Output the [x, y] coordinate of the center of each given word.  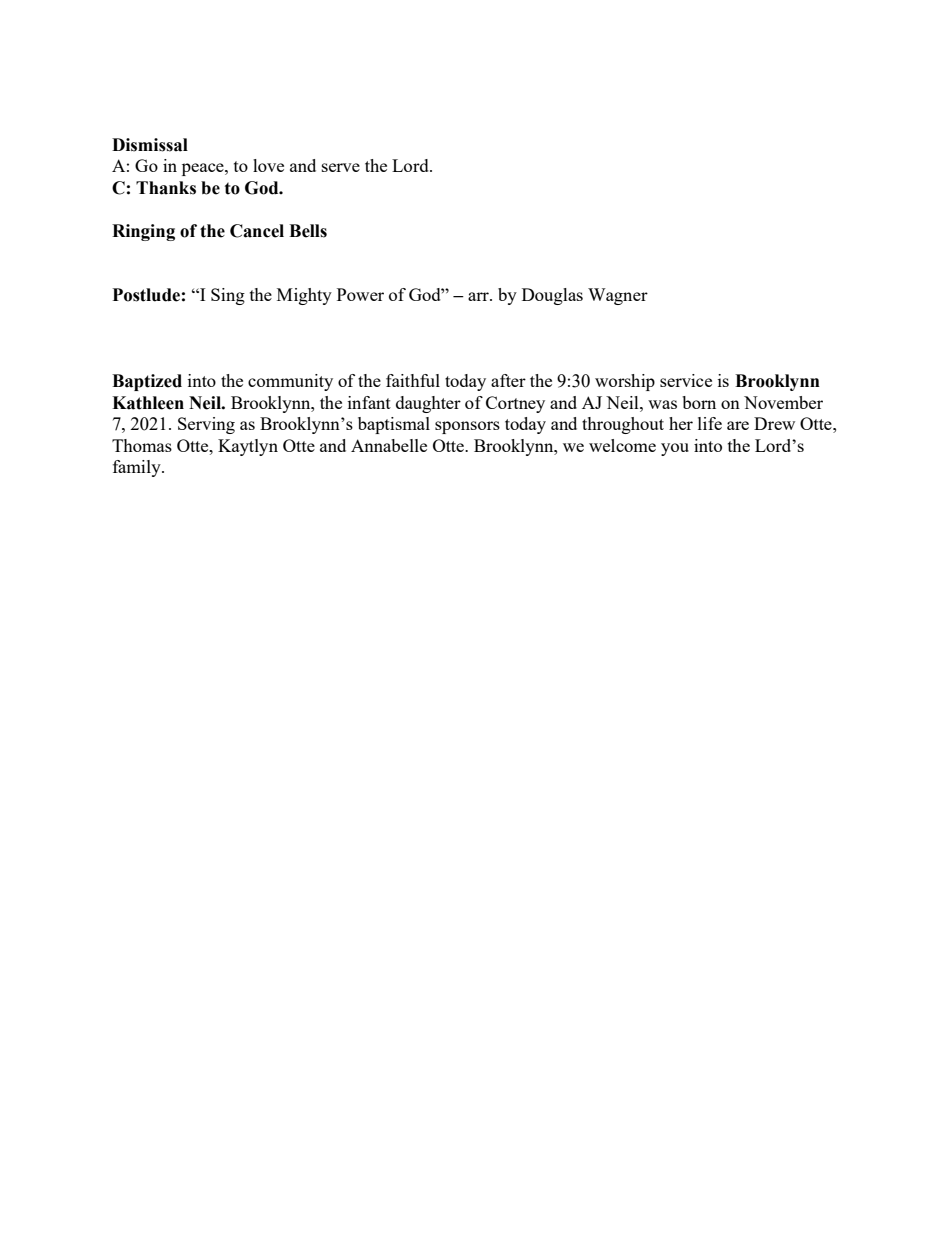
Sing [228, 296]
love [268, 165]
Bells [308, 231]
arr [479, 296]
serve [341, 167]
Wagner [618, 296]
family [138, 468]
